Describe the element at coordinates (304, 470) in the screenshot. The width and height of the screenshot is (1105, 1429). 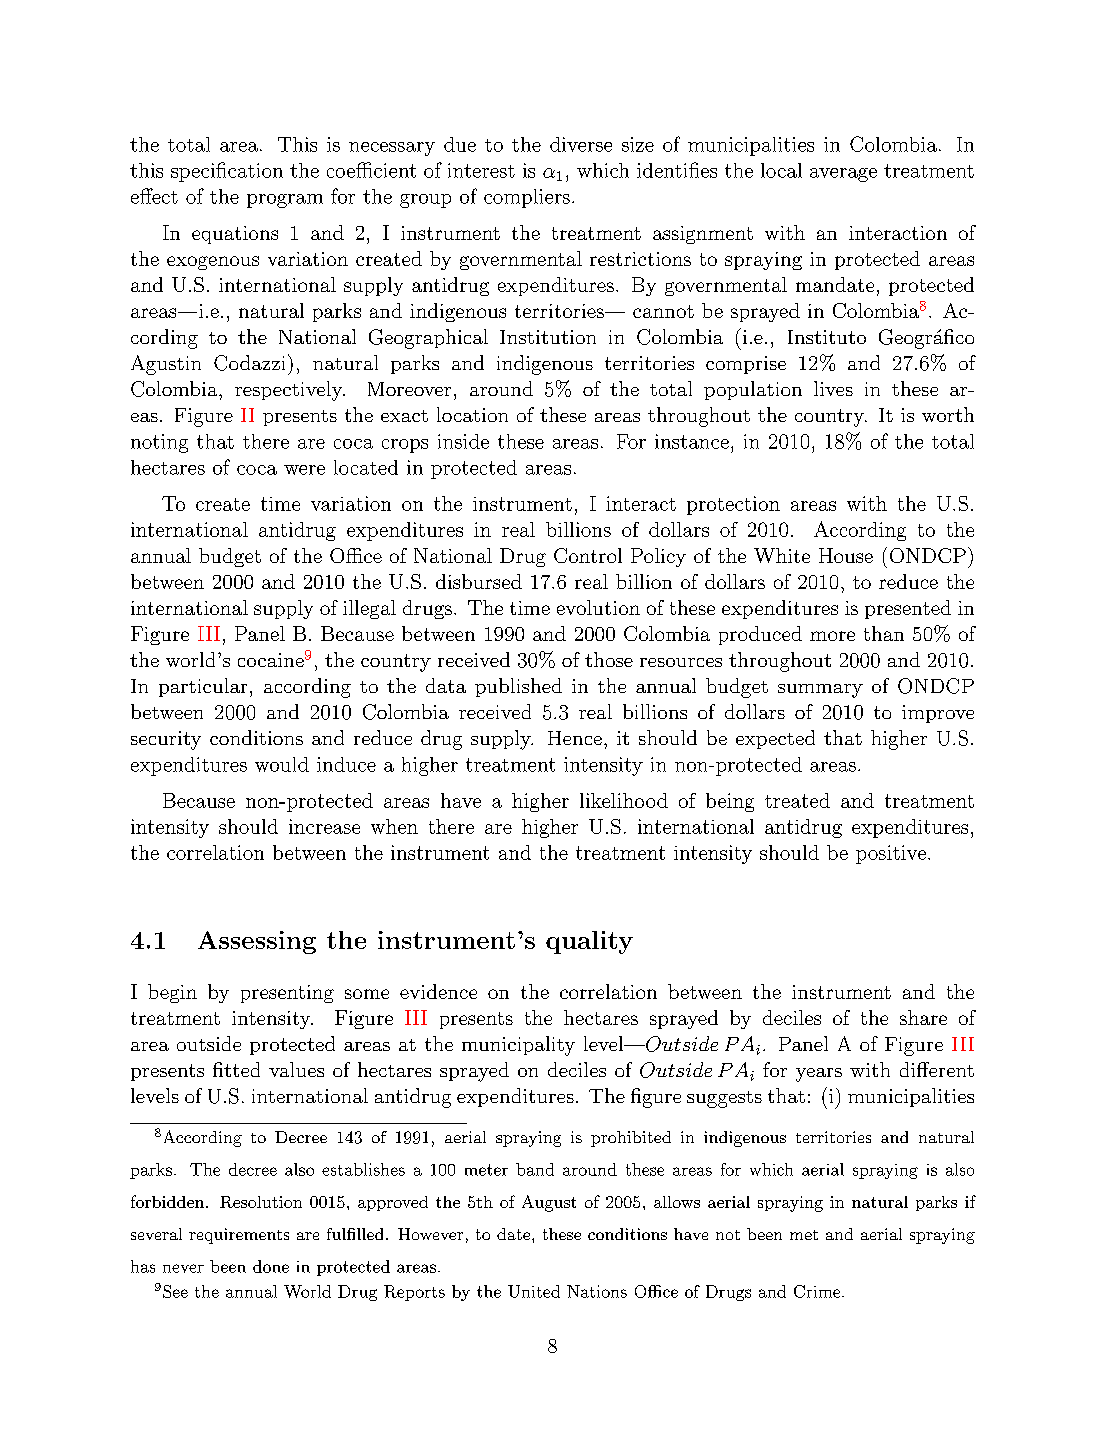
I see `were` at that location.
